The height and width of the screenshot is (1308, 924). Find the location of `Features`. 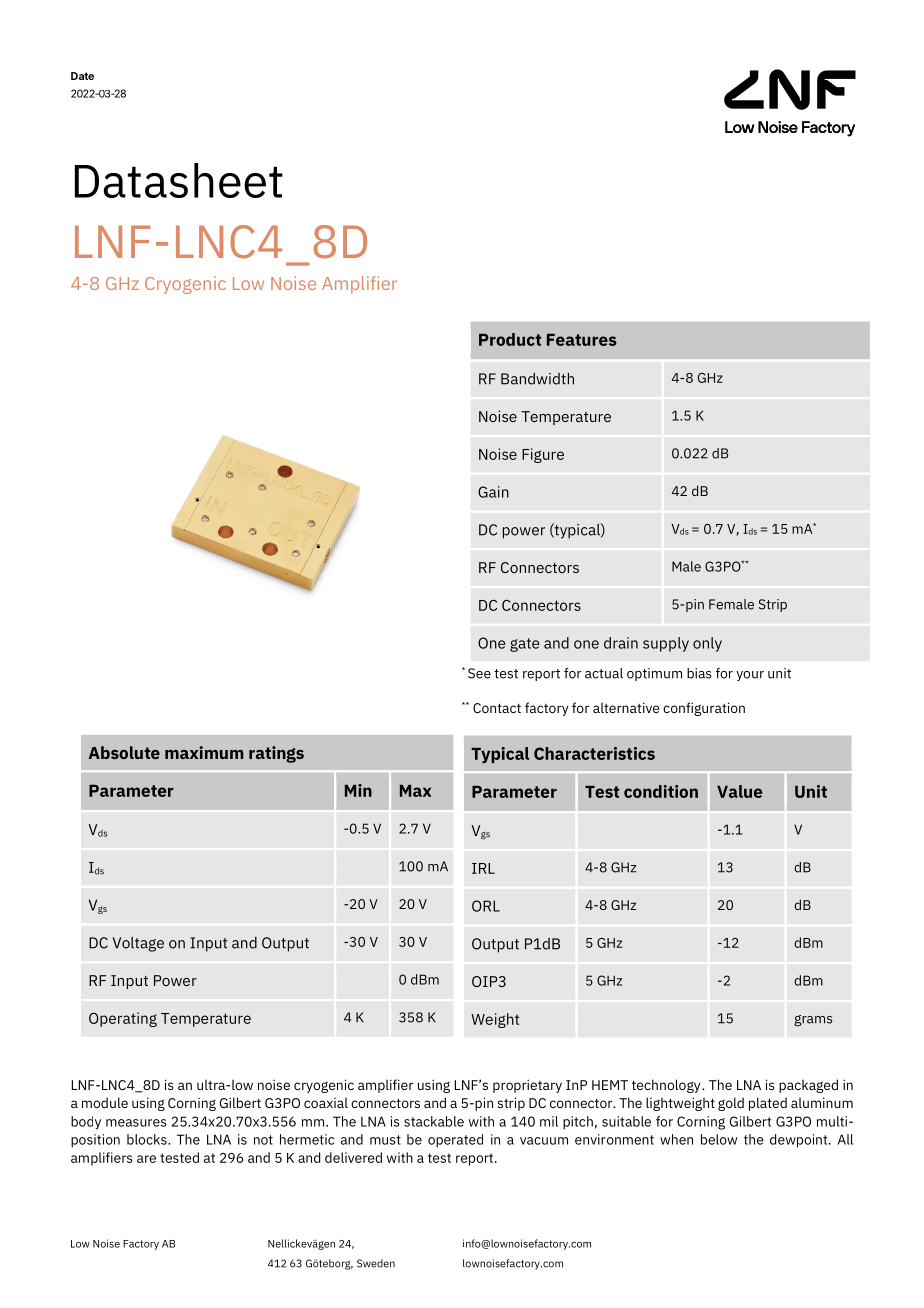

Features is located at coordinates (582, 340).
